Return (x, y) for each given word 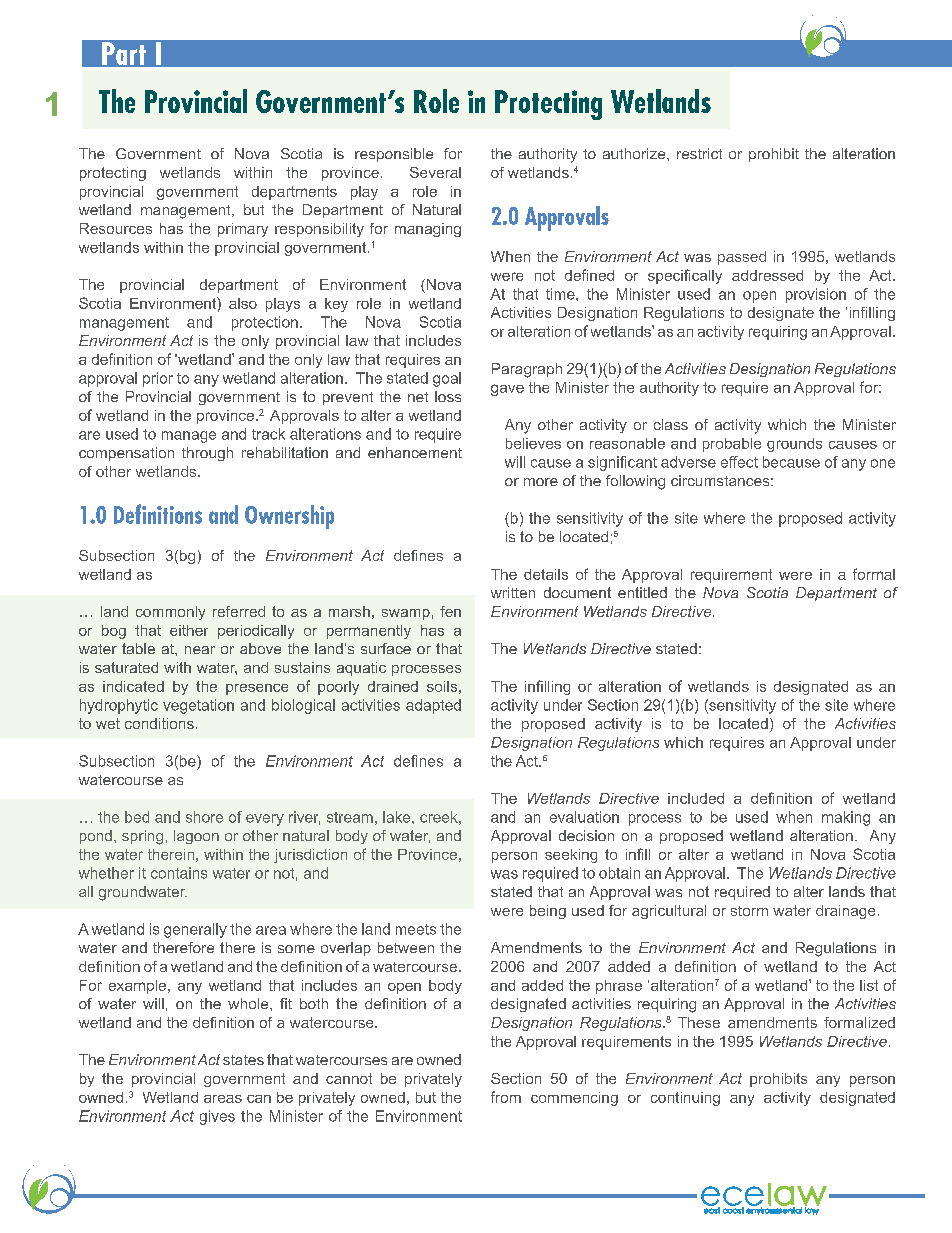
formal (874, 574)
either (189, 630)
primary (243, 230)
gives (217, 1117)
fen (450, 611)
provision (816, 295)
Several (435, 172)
